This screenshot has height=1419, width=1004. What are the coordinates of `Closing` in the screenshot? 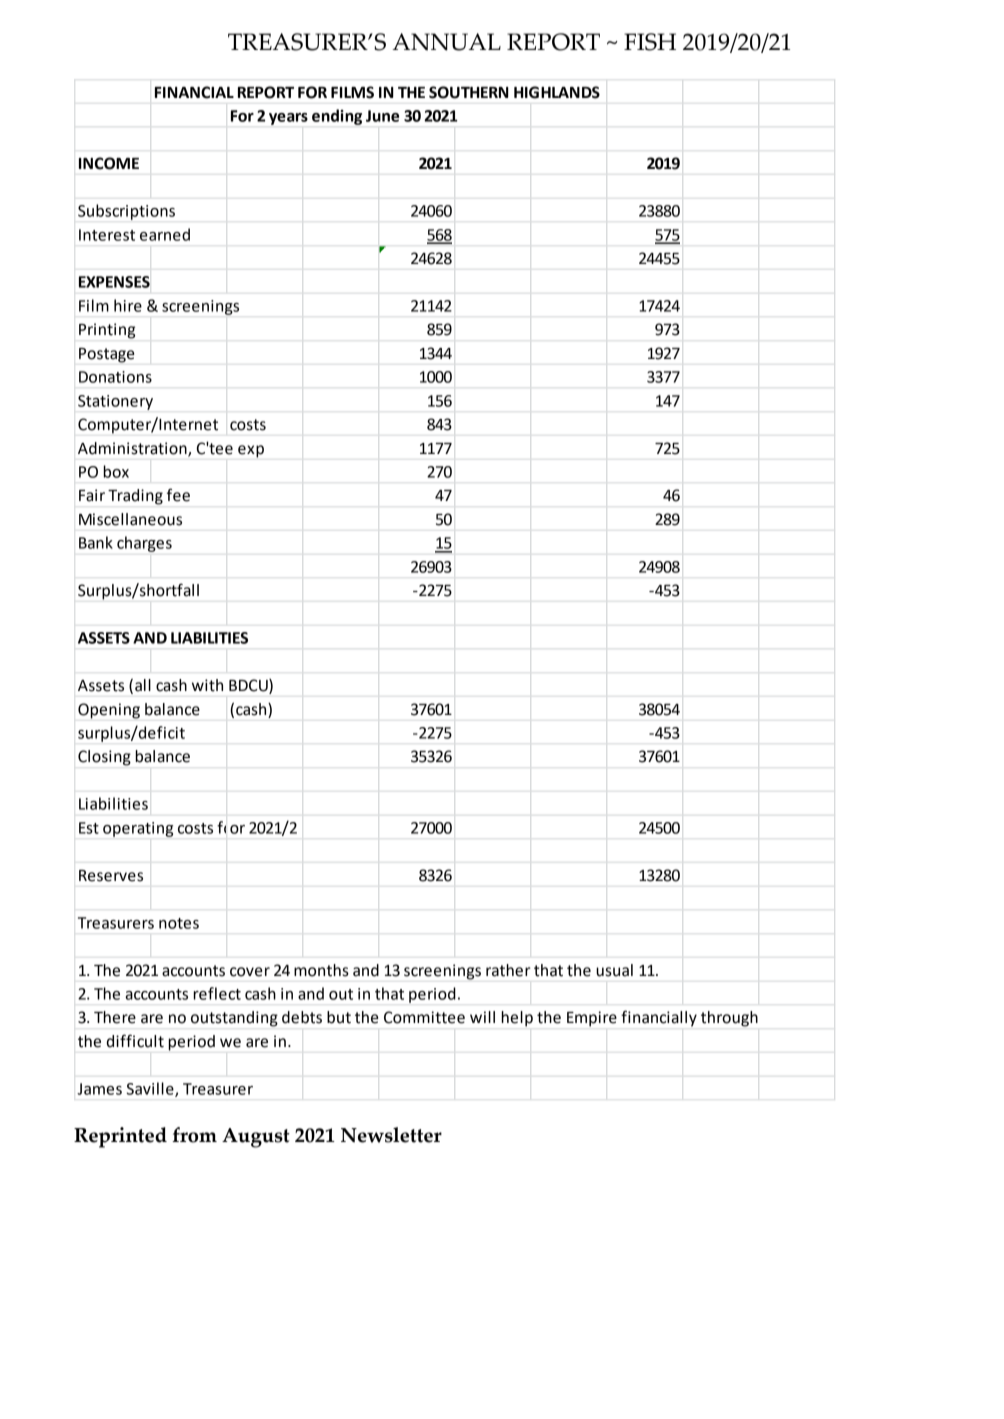 It's located at (104, 758).
